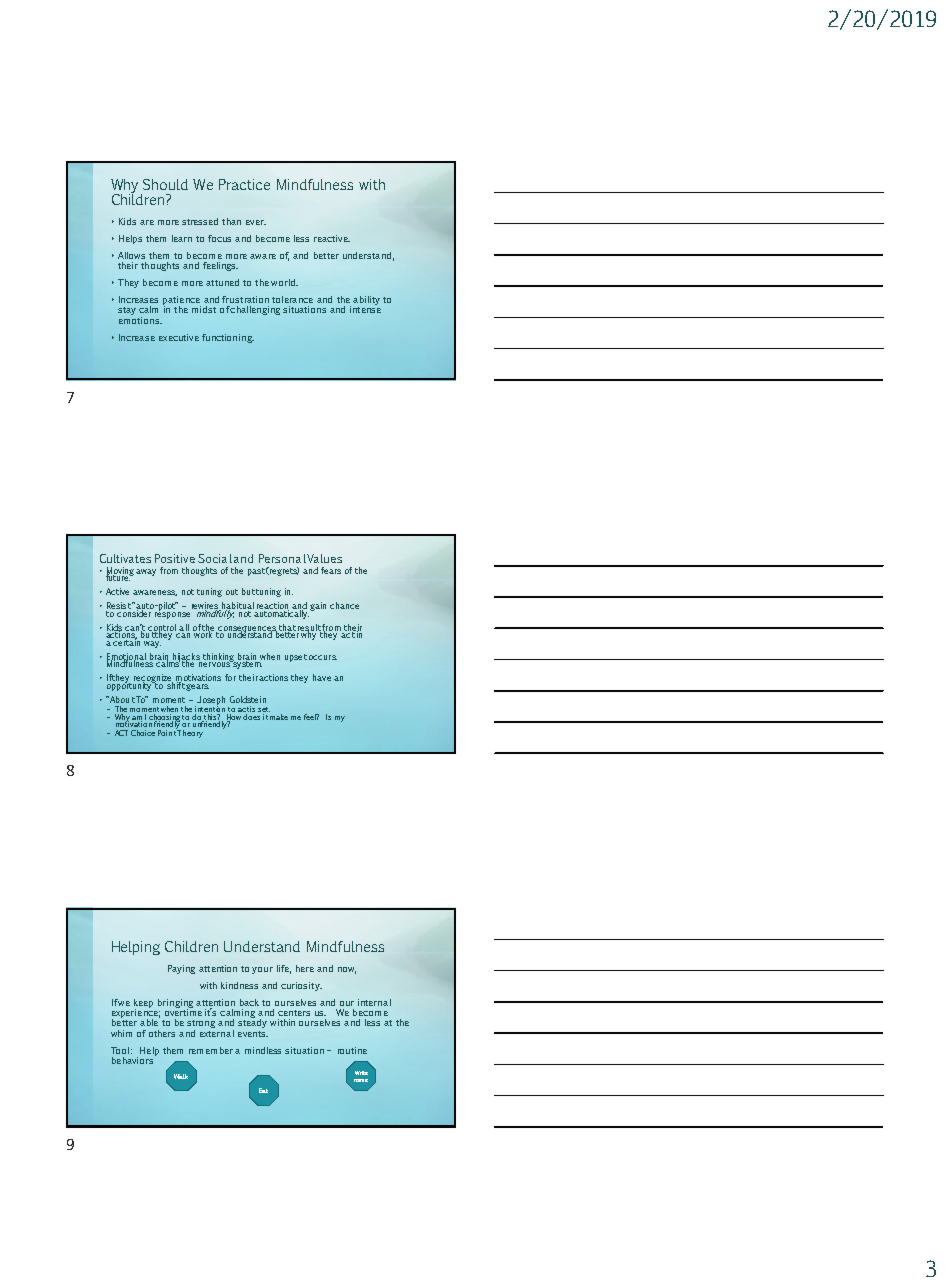  Describe the element at coordinates (253, 1034) in the screenshot. I see `events` at that location.
